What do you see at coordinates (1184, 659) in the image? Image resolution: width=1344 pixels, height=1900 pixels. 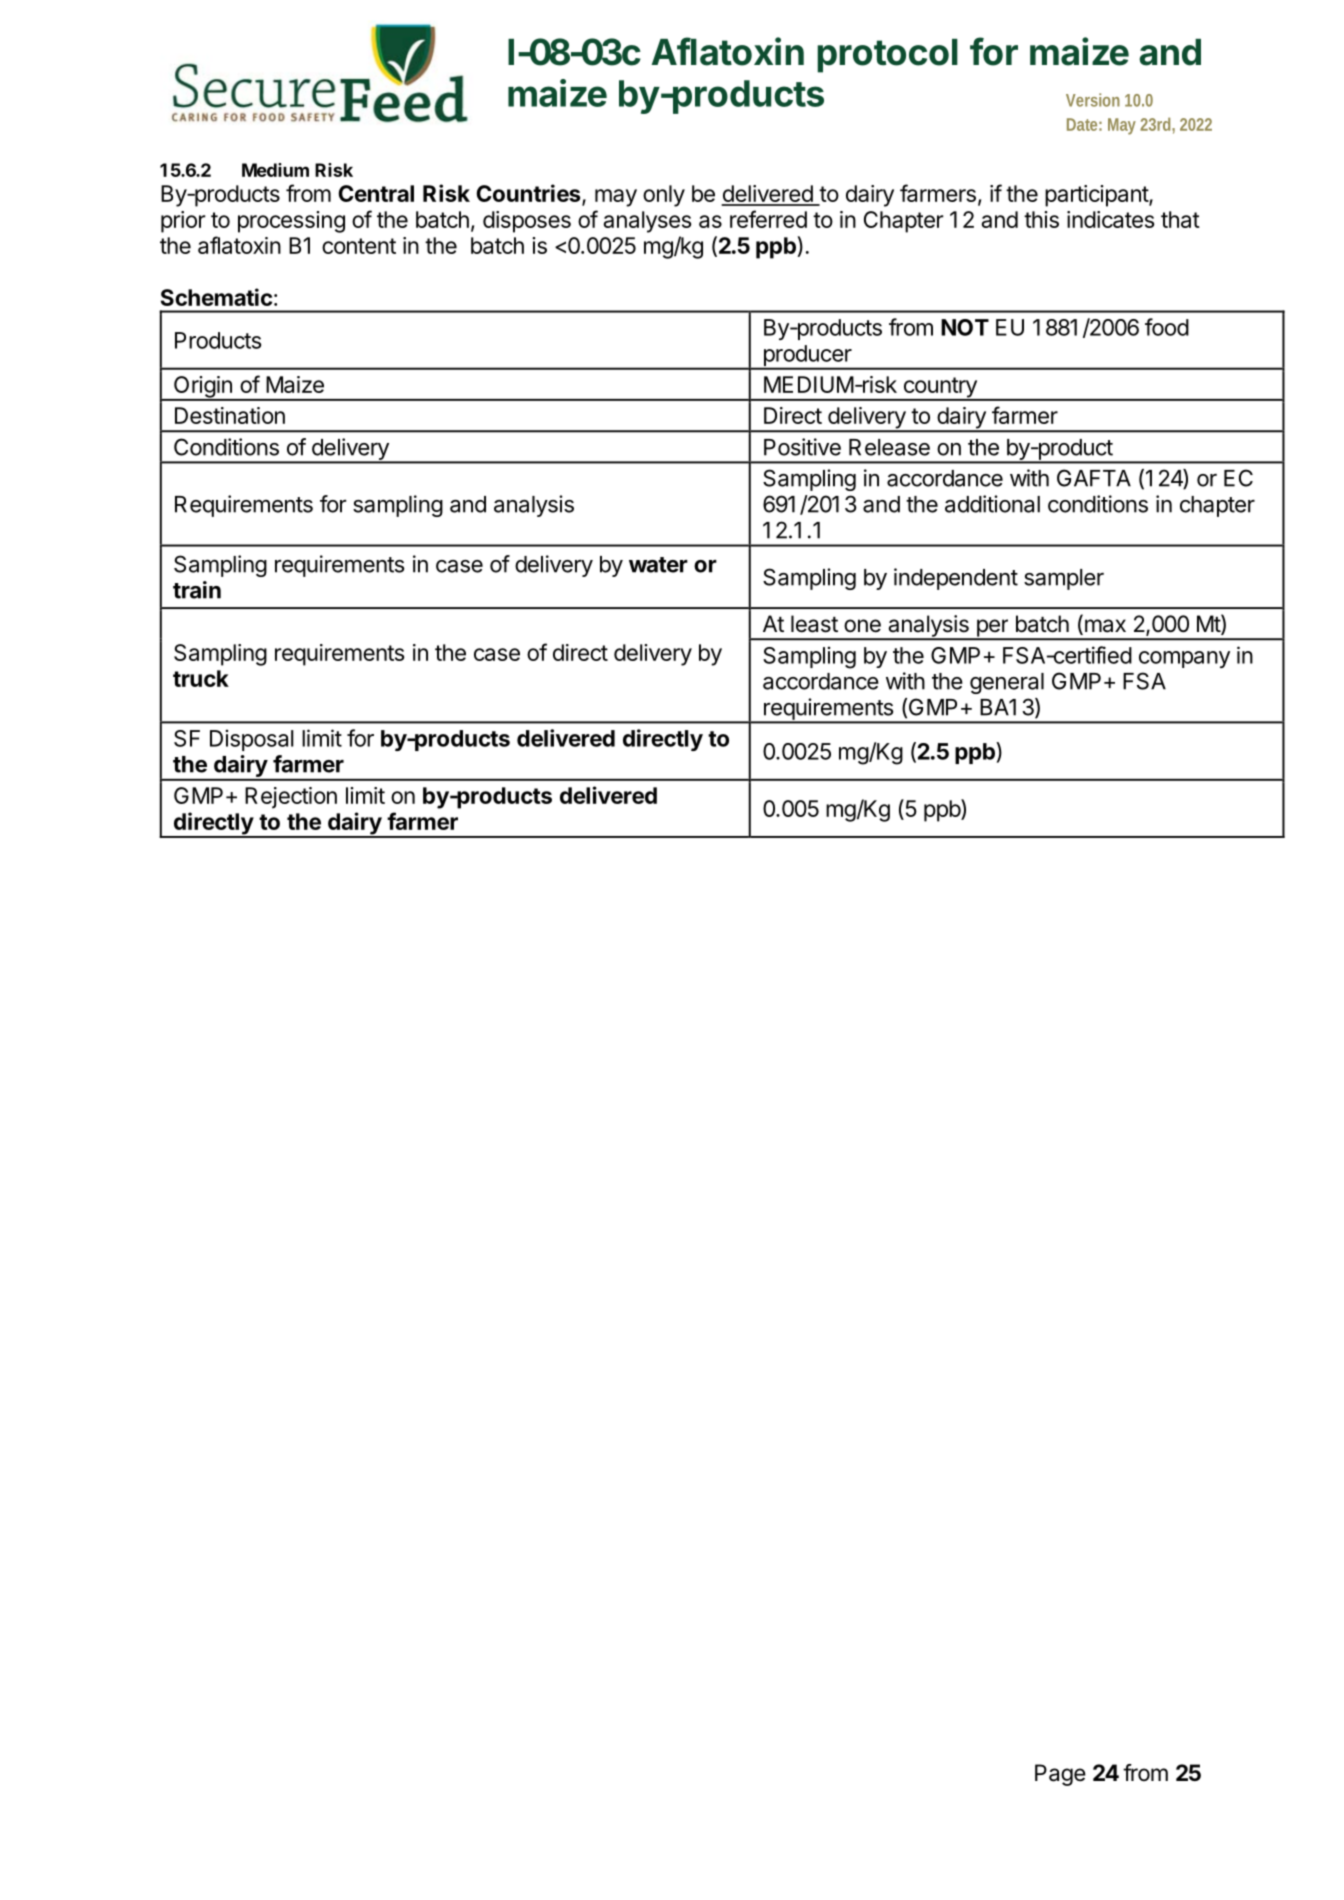 I see `company` at bounding box center [1184, 659].
